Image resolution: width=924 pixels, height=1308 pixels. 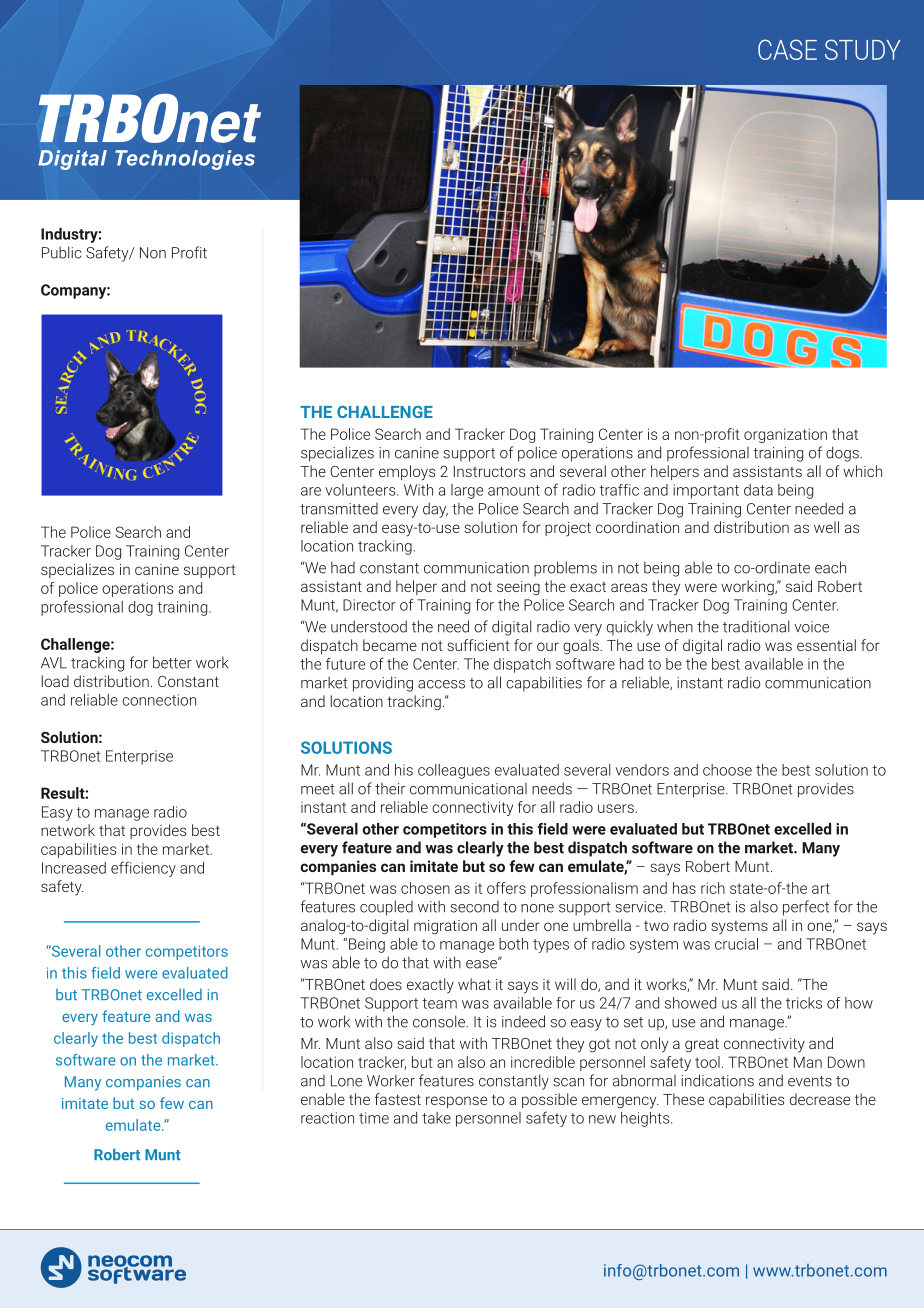 What do you see at coordinates (810, 1081) in the screenshot?
I see `events` at bounding box center [810, 1081].
